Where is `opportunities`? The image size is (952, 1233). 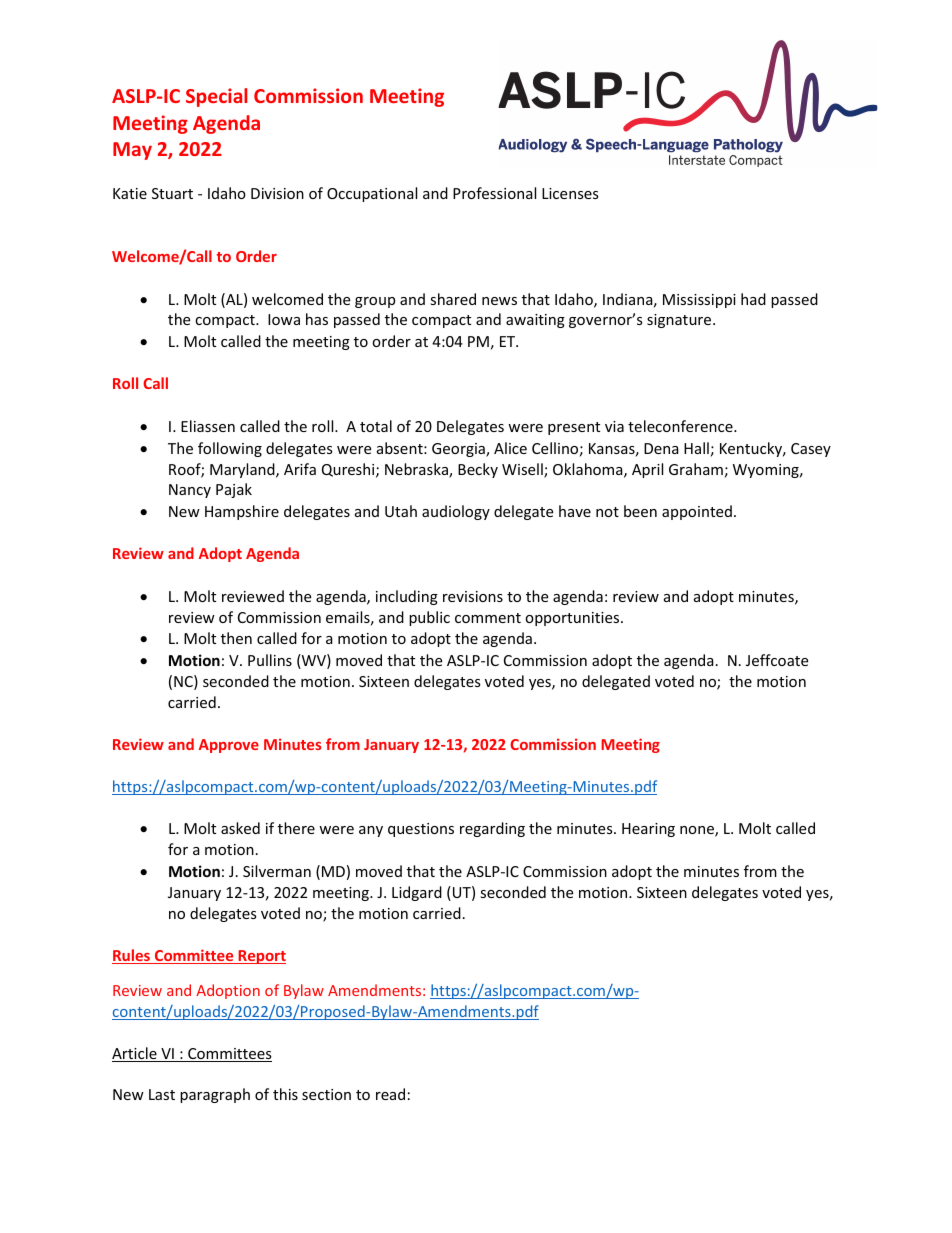 opportunities is located at coordinates (573, 619).
